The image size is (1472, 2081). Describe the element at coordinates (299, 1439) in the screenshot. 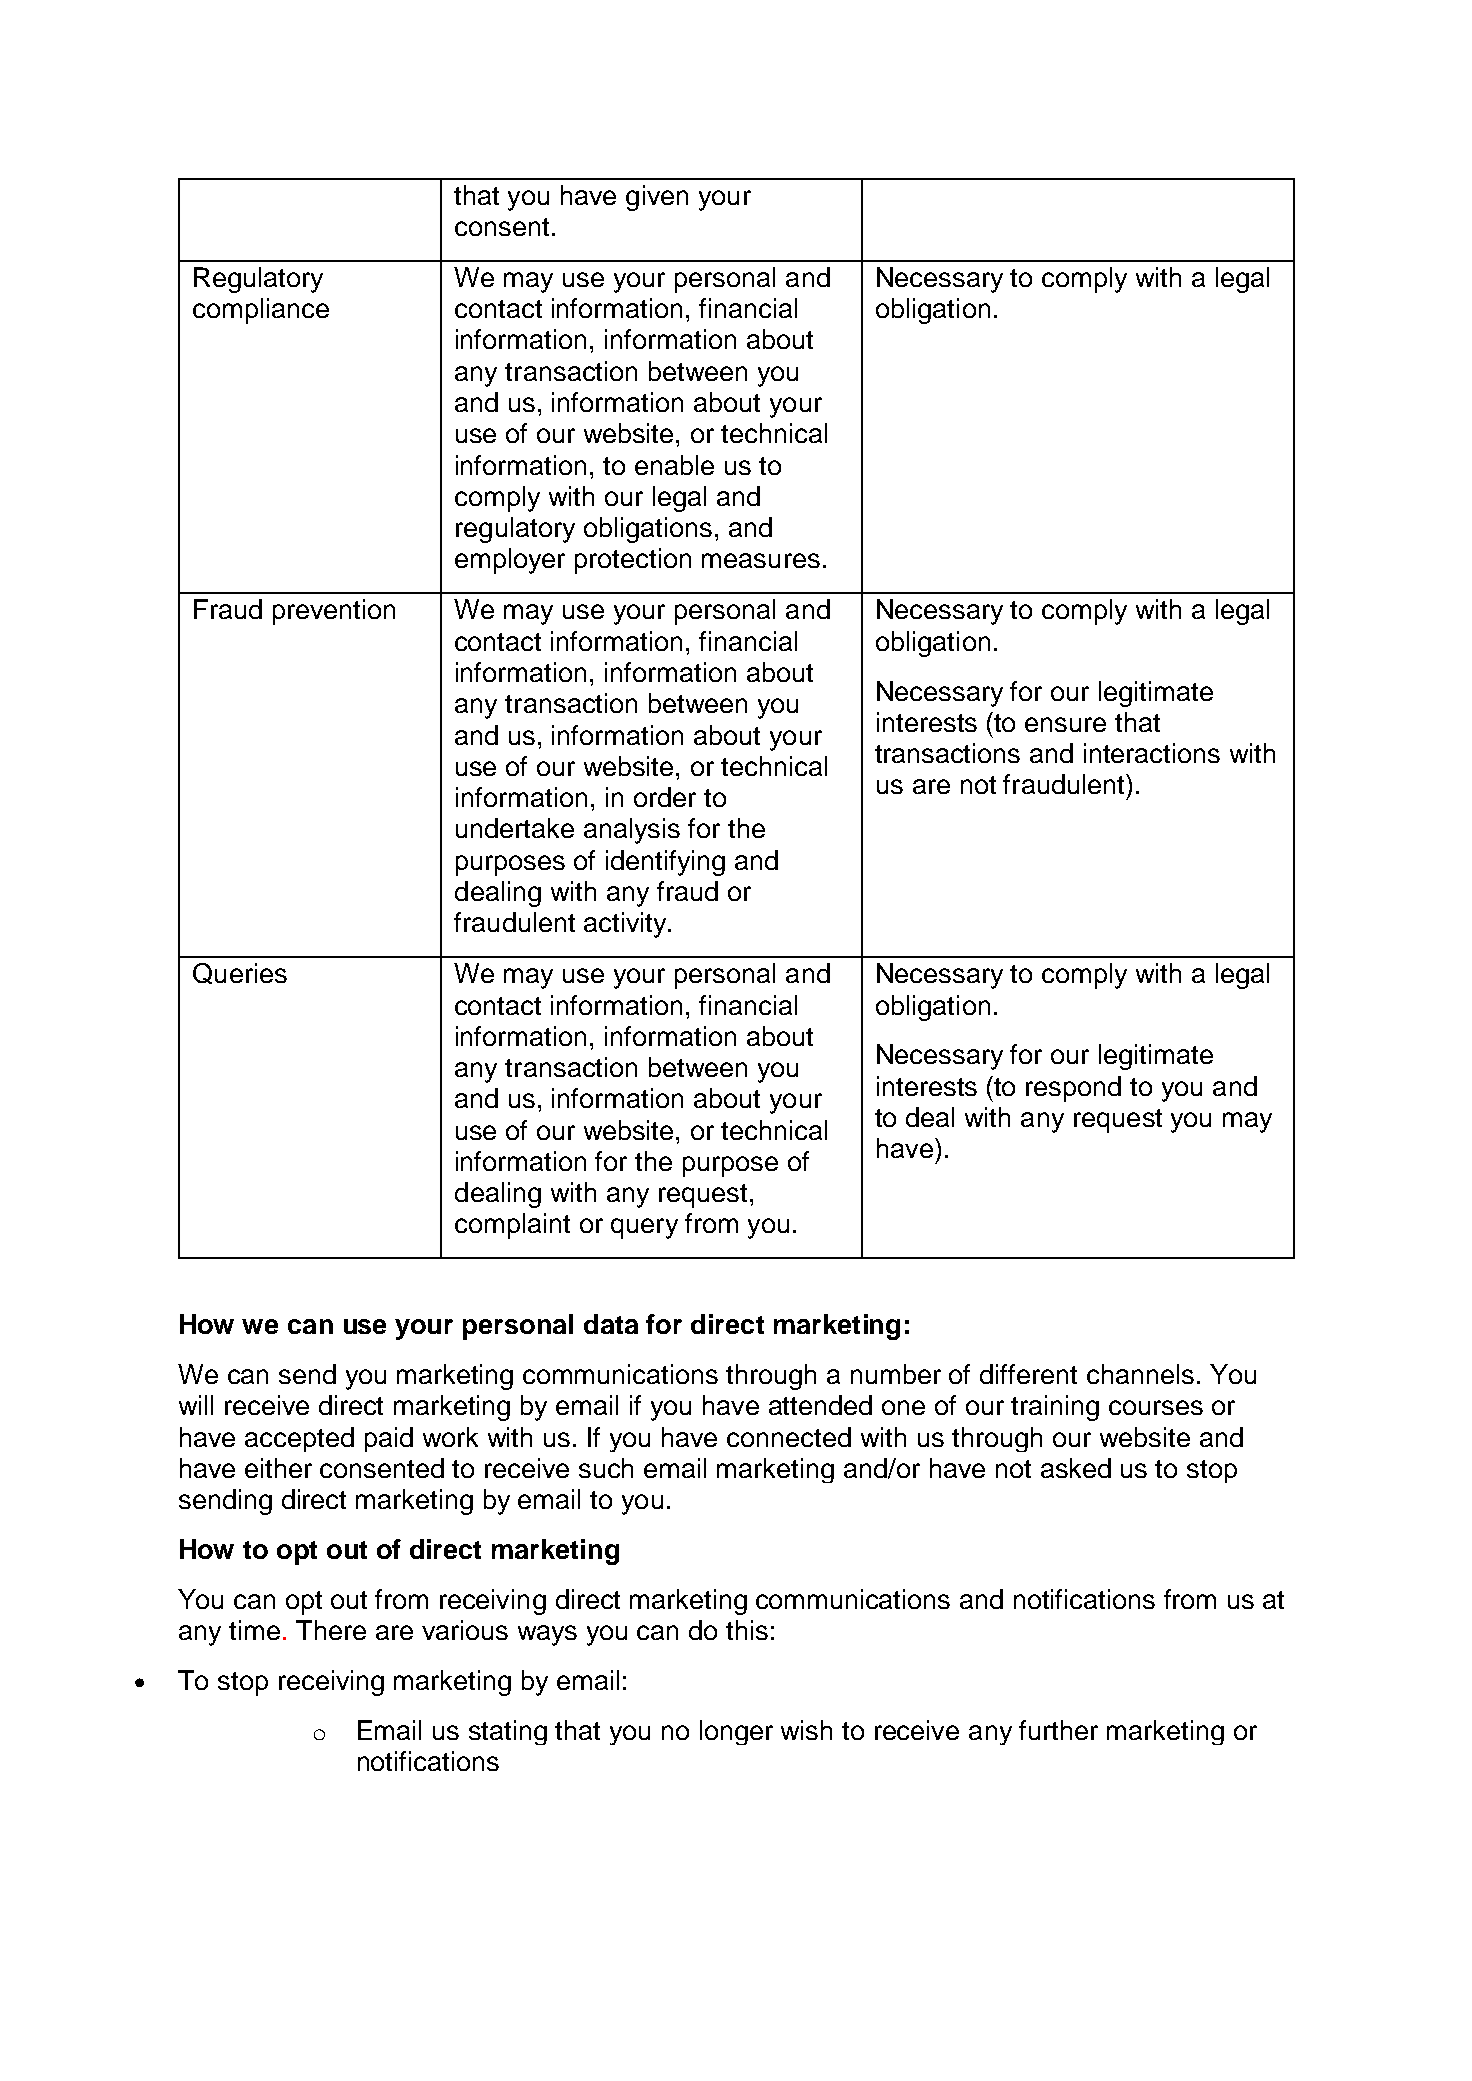

I see `accepted` at that location.
